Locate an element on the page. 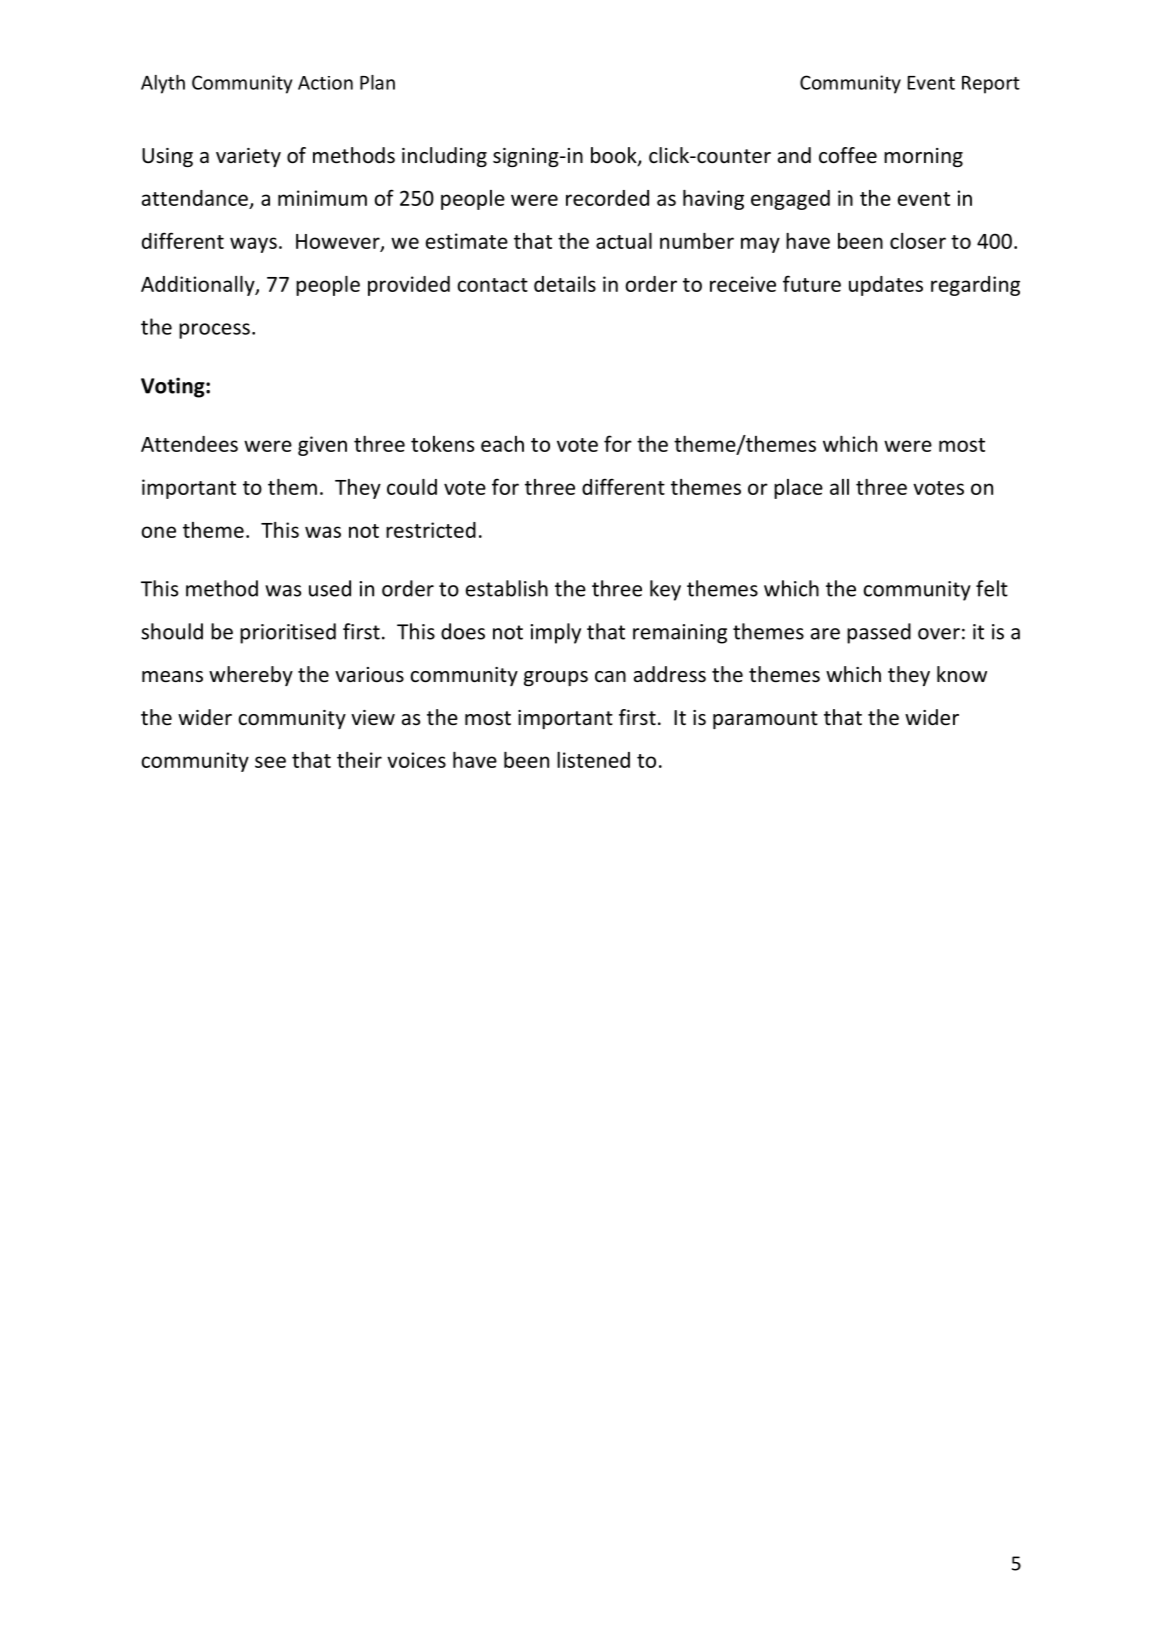 This page has height=1645, width=1162. see is located at coordinates (270, 762).
